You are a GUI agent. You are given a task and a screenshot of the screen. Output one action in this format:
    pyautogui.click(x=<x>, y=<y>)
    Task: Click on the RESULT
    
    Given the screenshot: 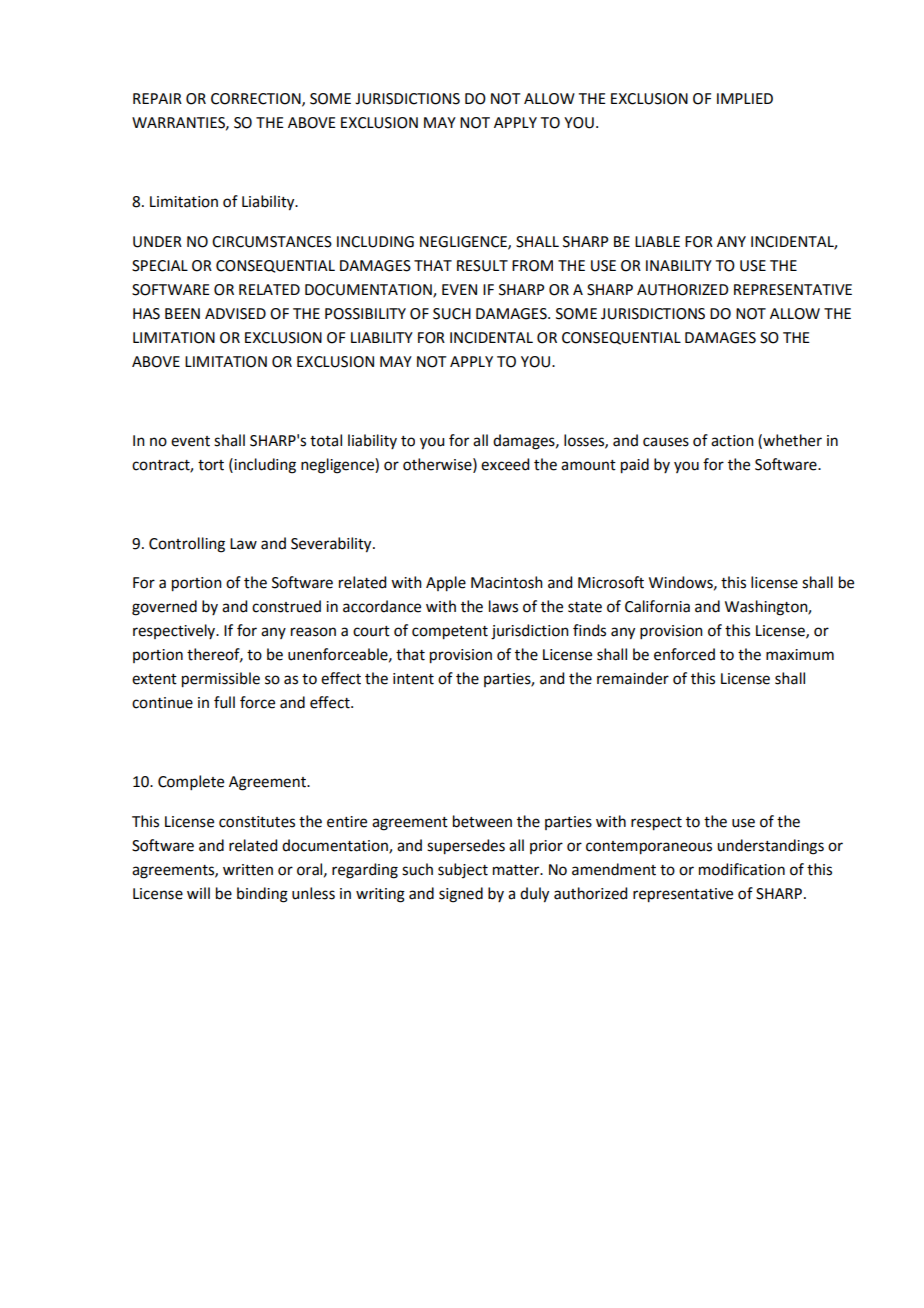 What is the action you would take?
    pyautogui.click(x=482, y=266)
